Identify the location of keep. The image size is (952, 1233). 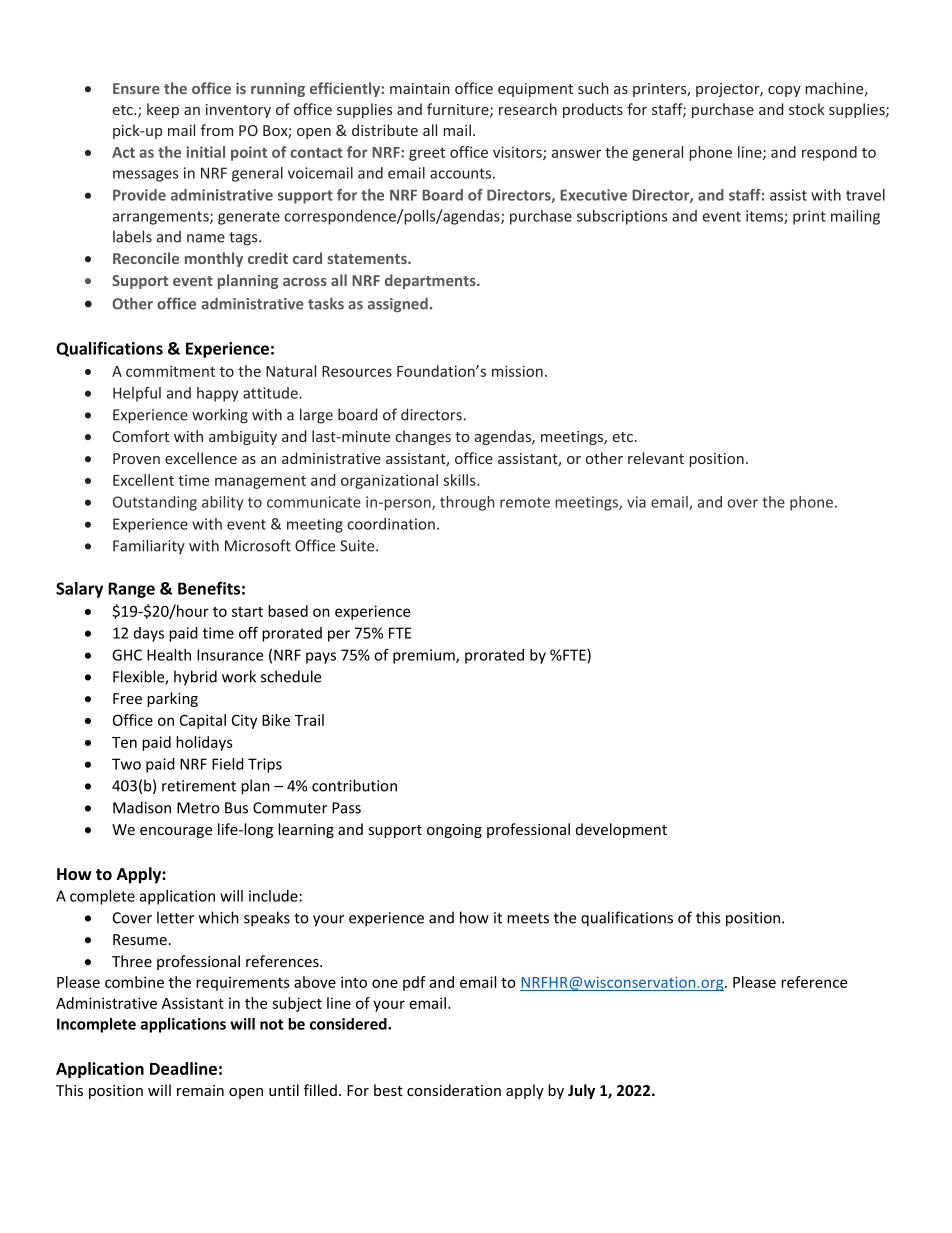
(163, 110).
